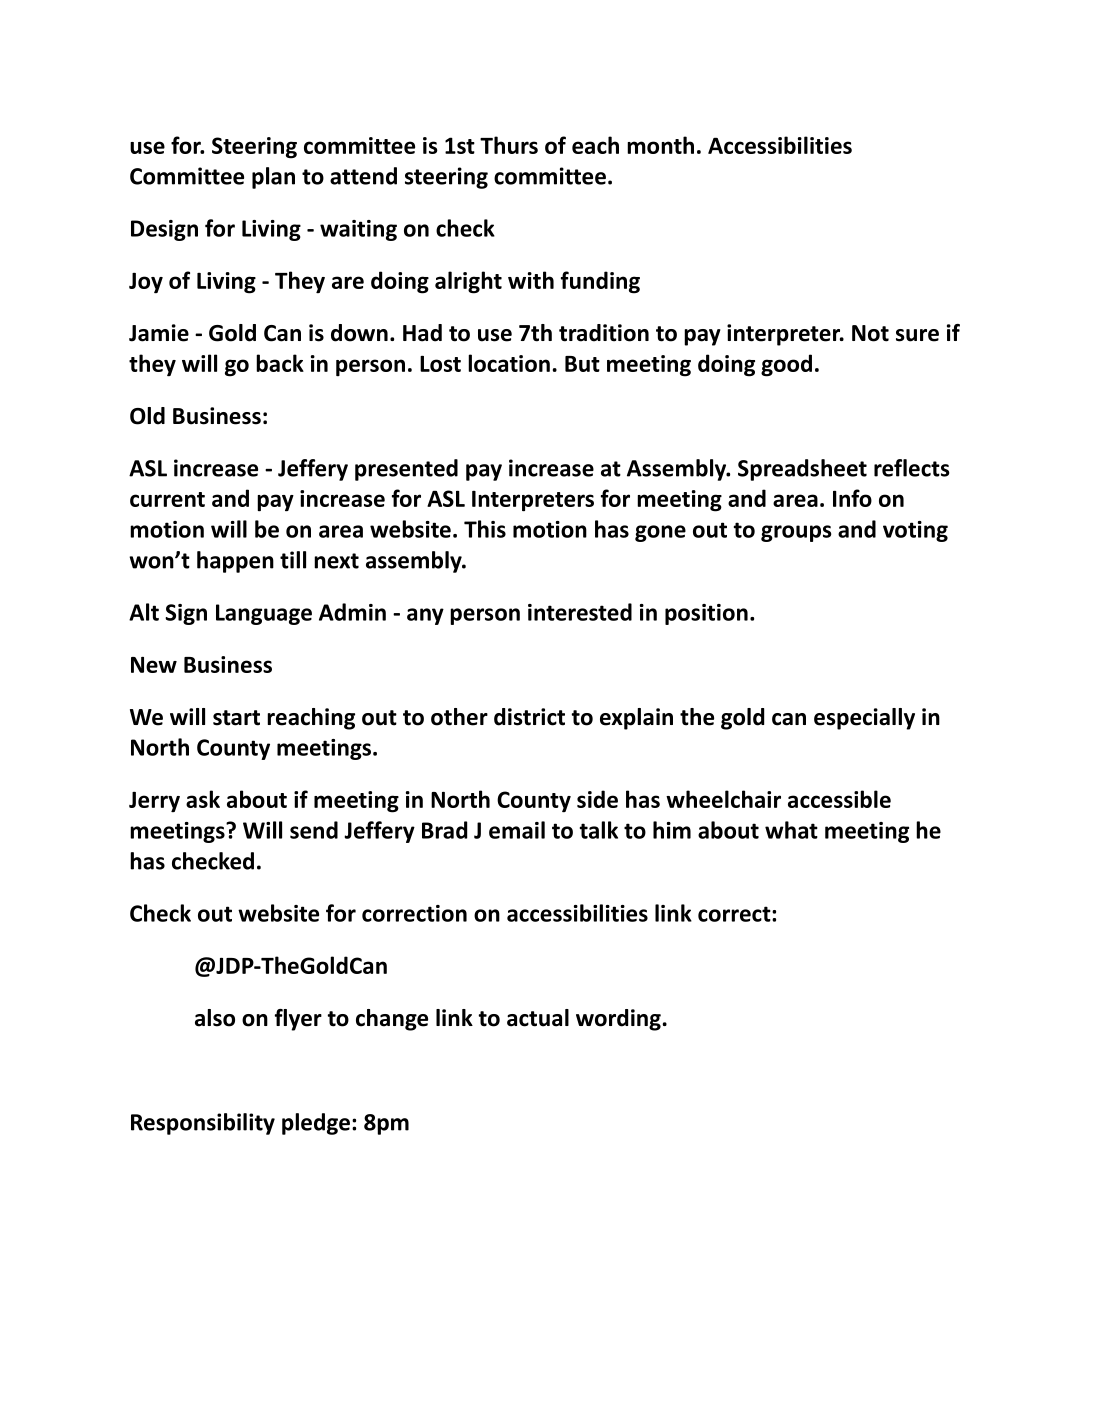  What do you see at coordinates (203, 799) in the screenshot?
I see `ask` at bounding box center [203, 799].
